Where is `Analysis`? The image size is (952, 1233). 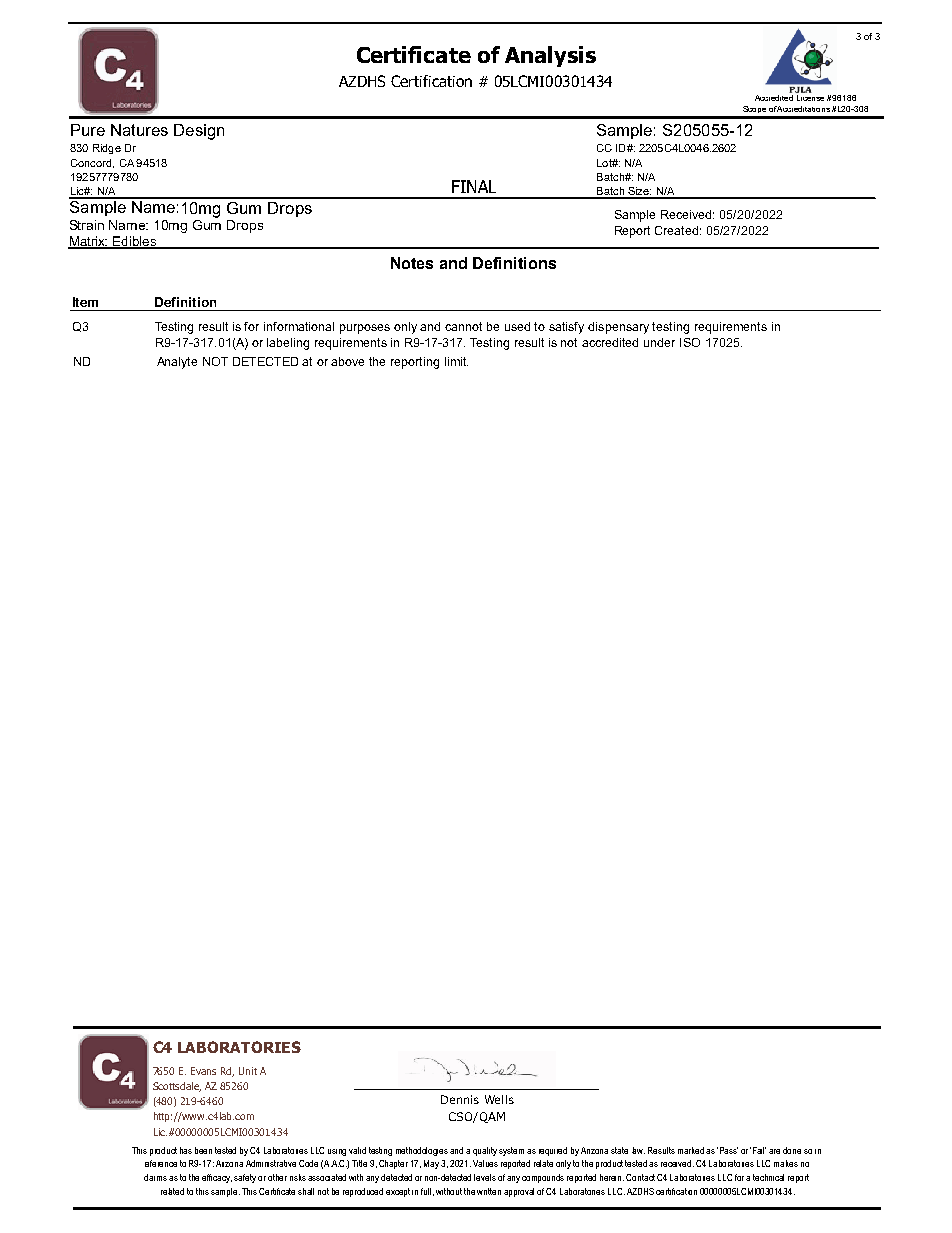
Analysis is located at coordinates (550, 56).
